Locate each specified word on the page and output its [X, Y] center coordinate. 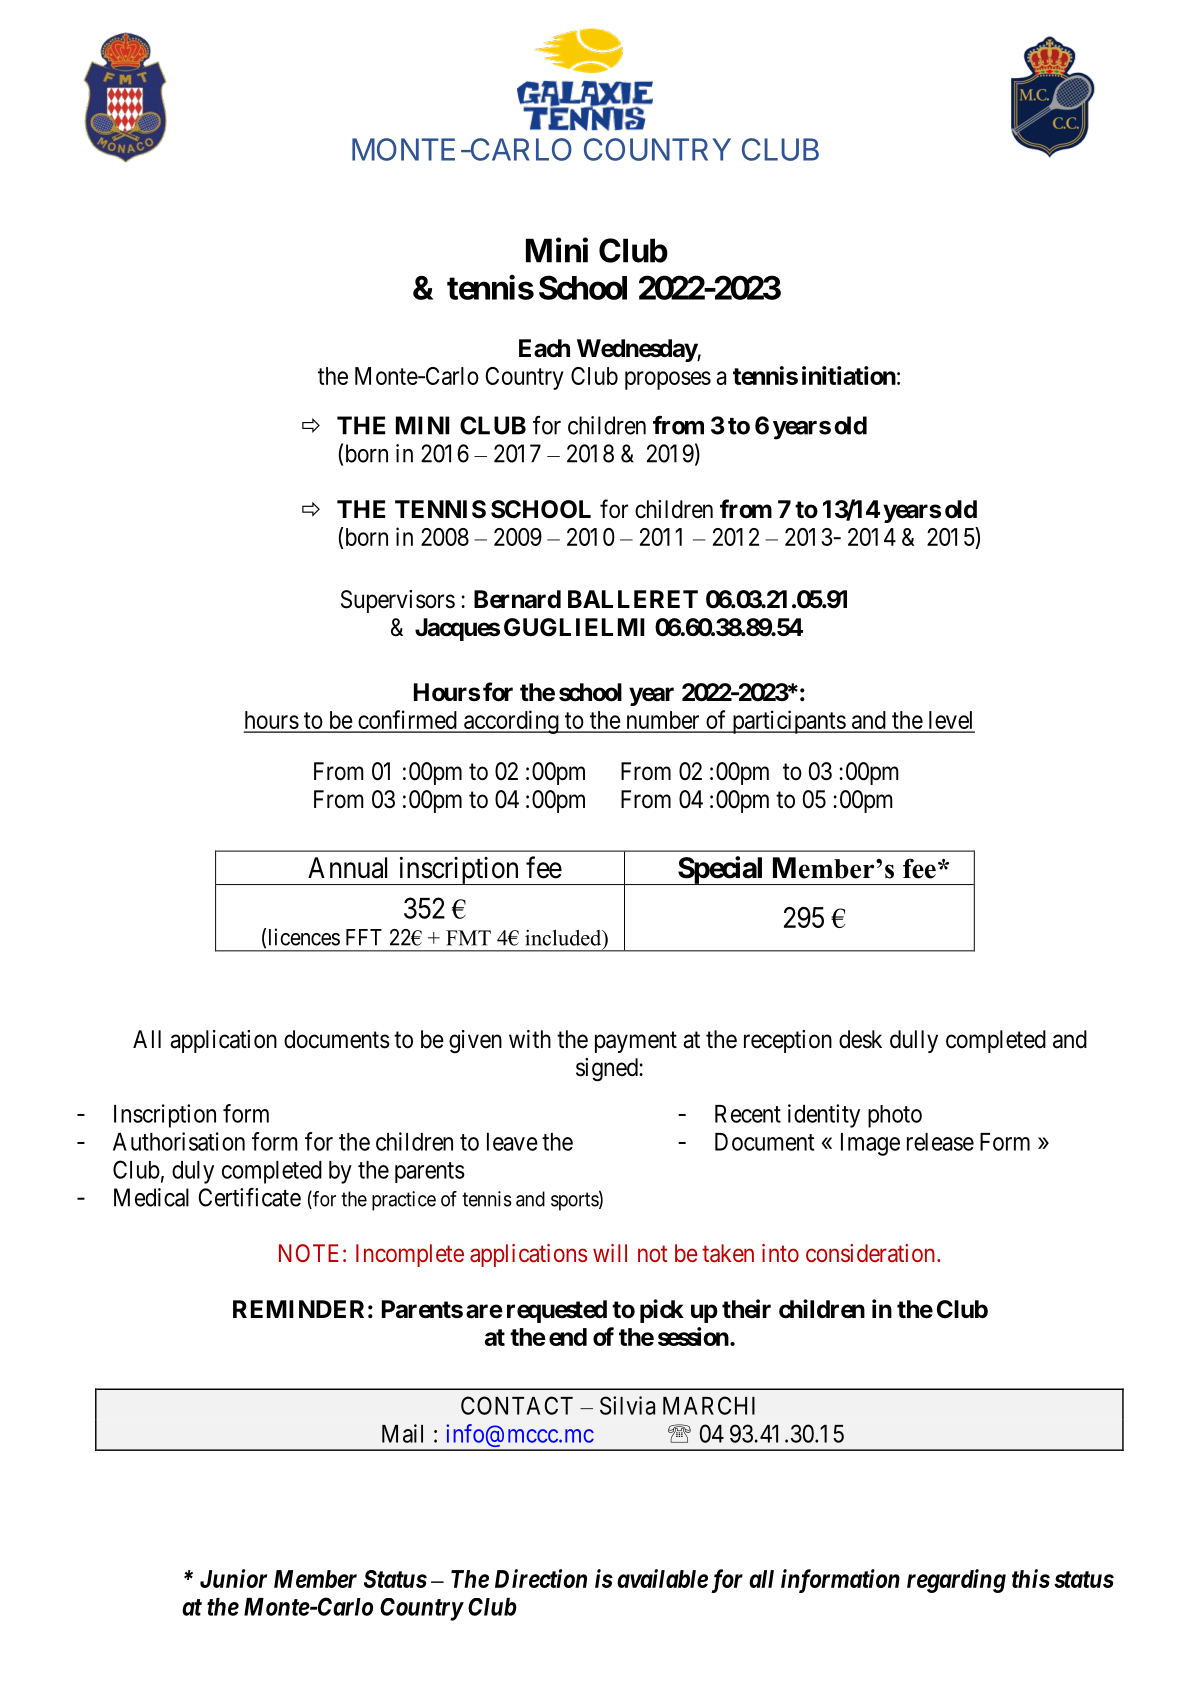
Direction [541, 1578]
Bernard [517, 599]
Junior [233, 1578]
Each [544, 348]
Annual [347, 868]
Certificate [249, 1197]
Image [870, 1144]
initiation [849, 375]
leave [512, 1142]
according [511, 722]
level [950, 721]
